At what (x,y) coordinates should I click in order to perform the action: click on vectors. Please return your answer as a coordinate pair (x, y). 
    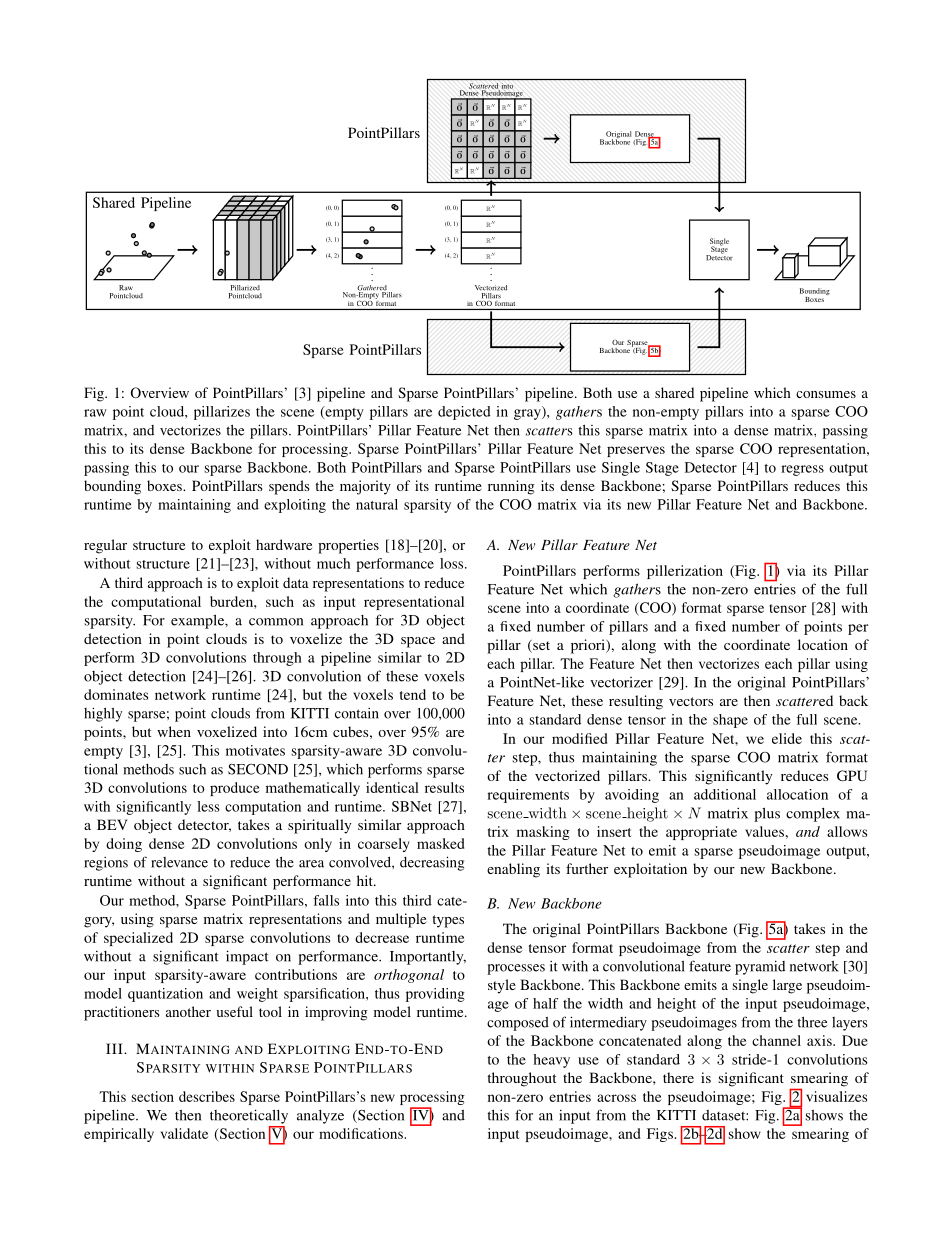
    Looking at the image, I should click on (691, 701).
